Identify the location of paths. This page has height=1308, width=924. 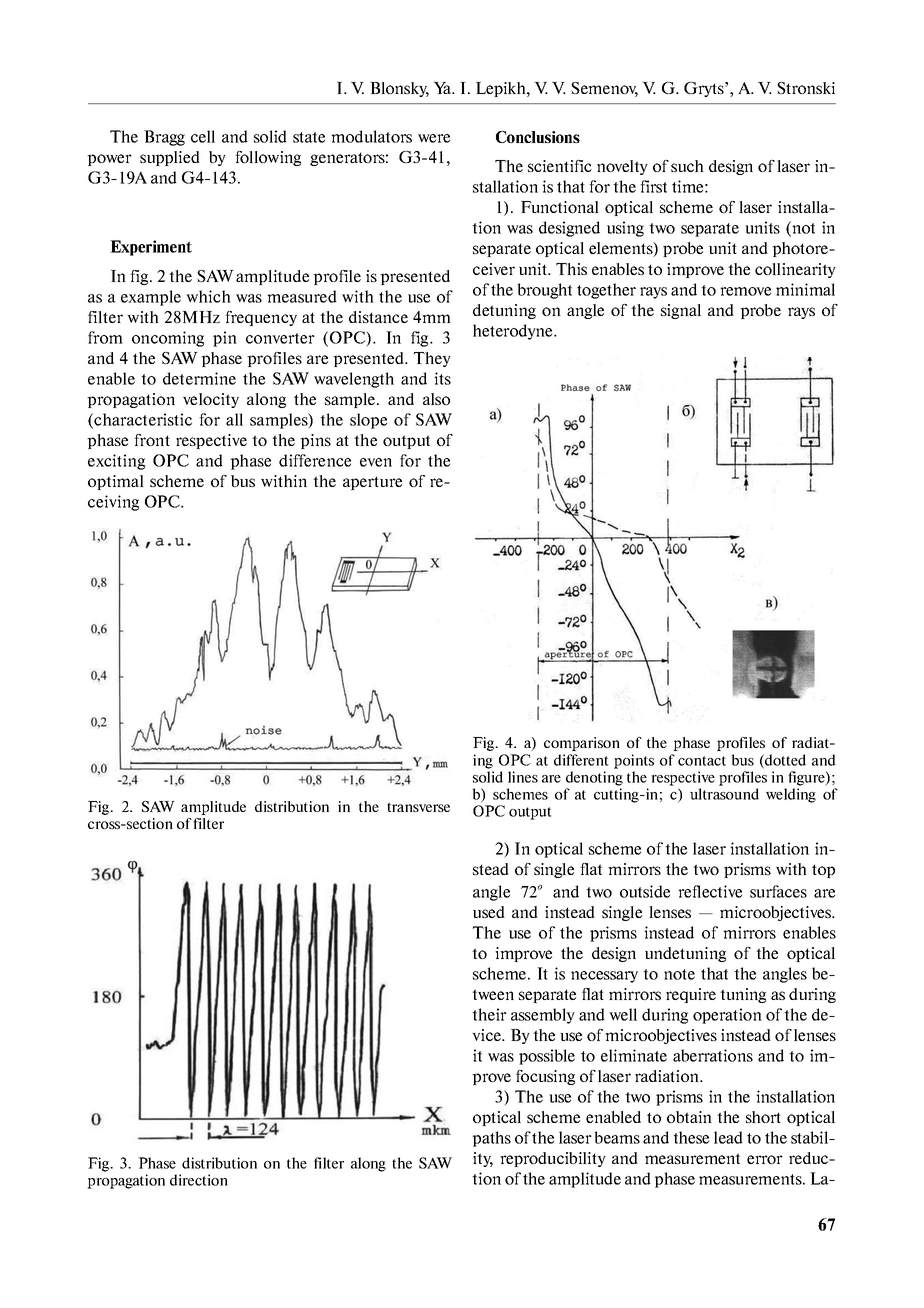
(491, 1139).
